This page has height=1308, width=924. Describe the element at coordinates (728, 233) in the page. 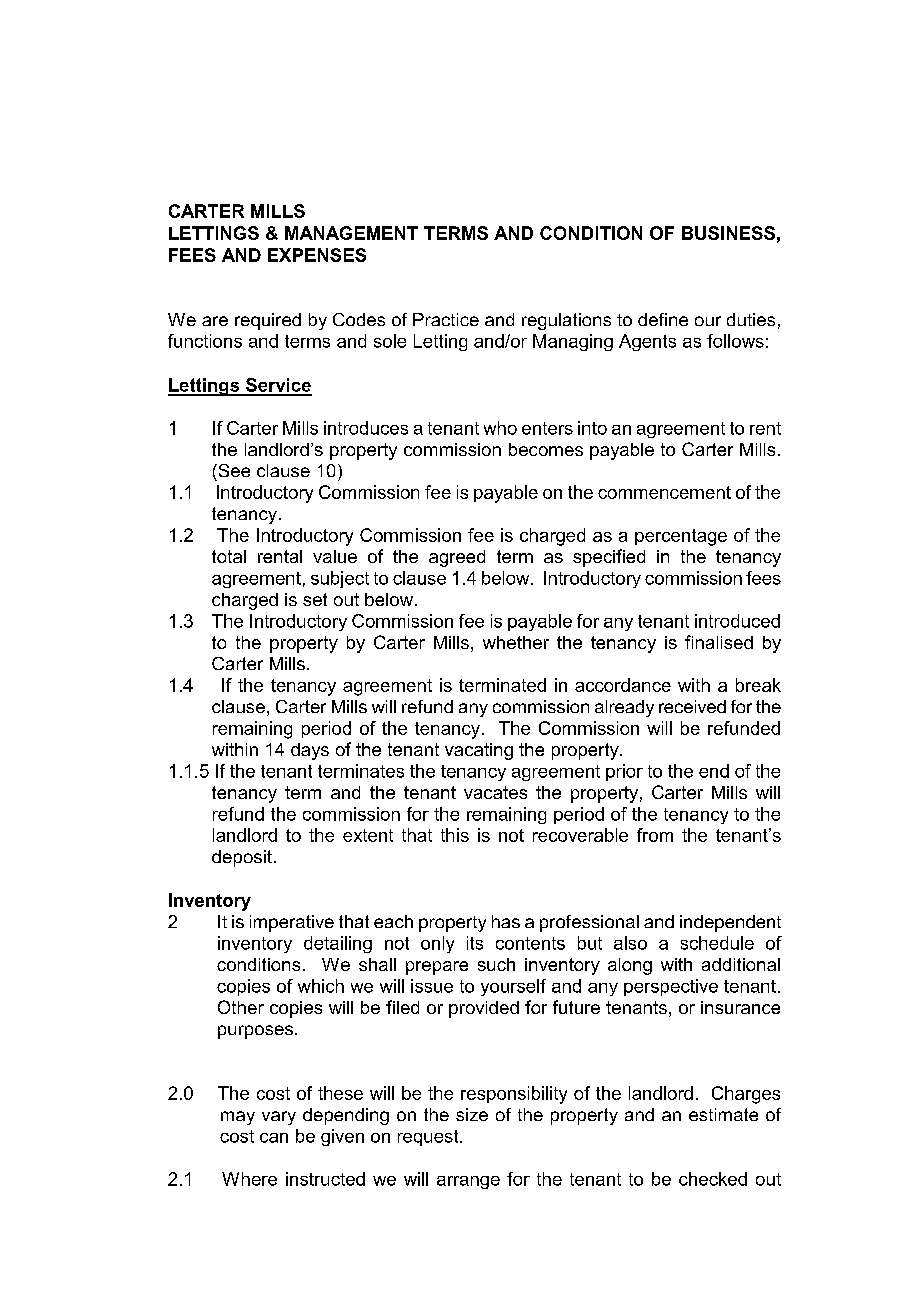

I see `BUSINESS` at that location.
